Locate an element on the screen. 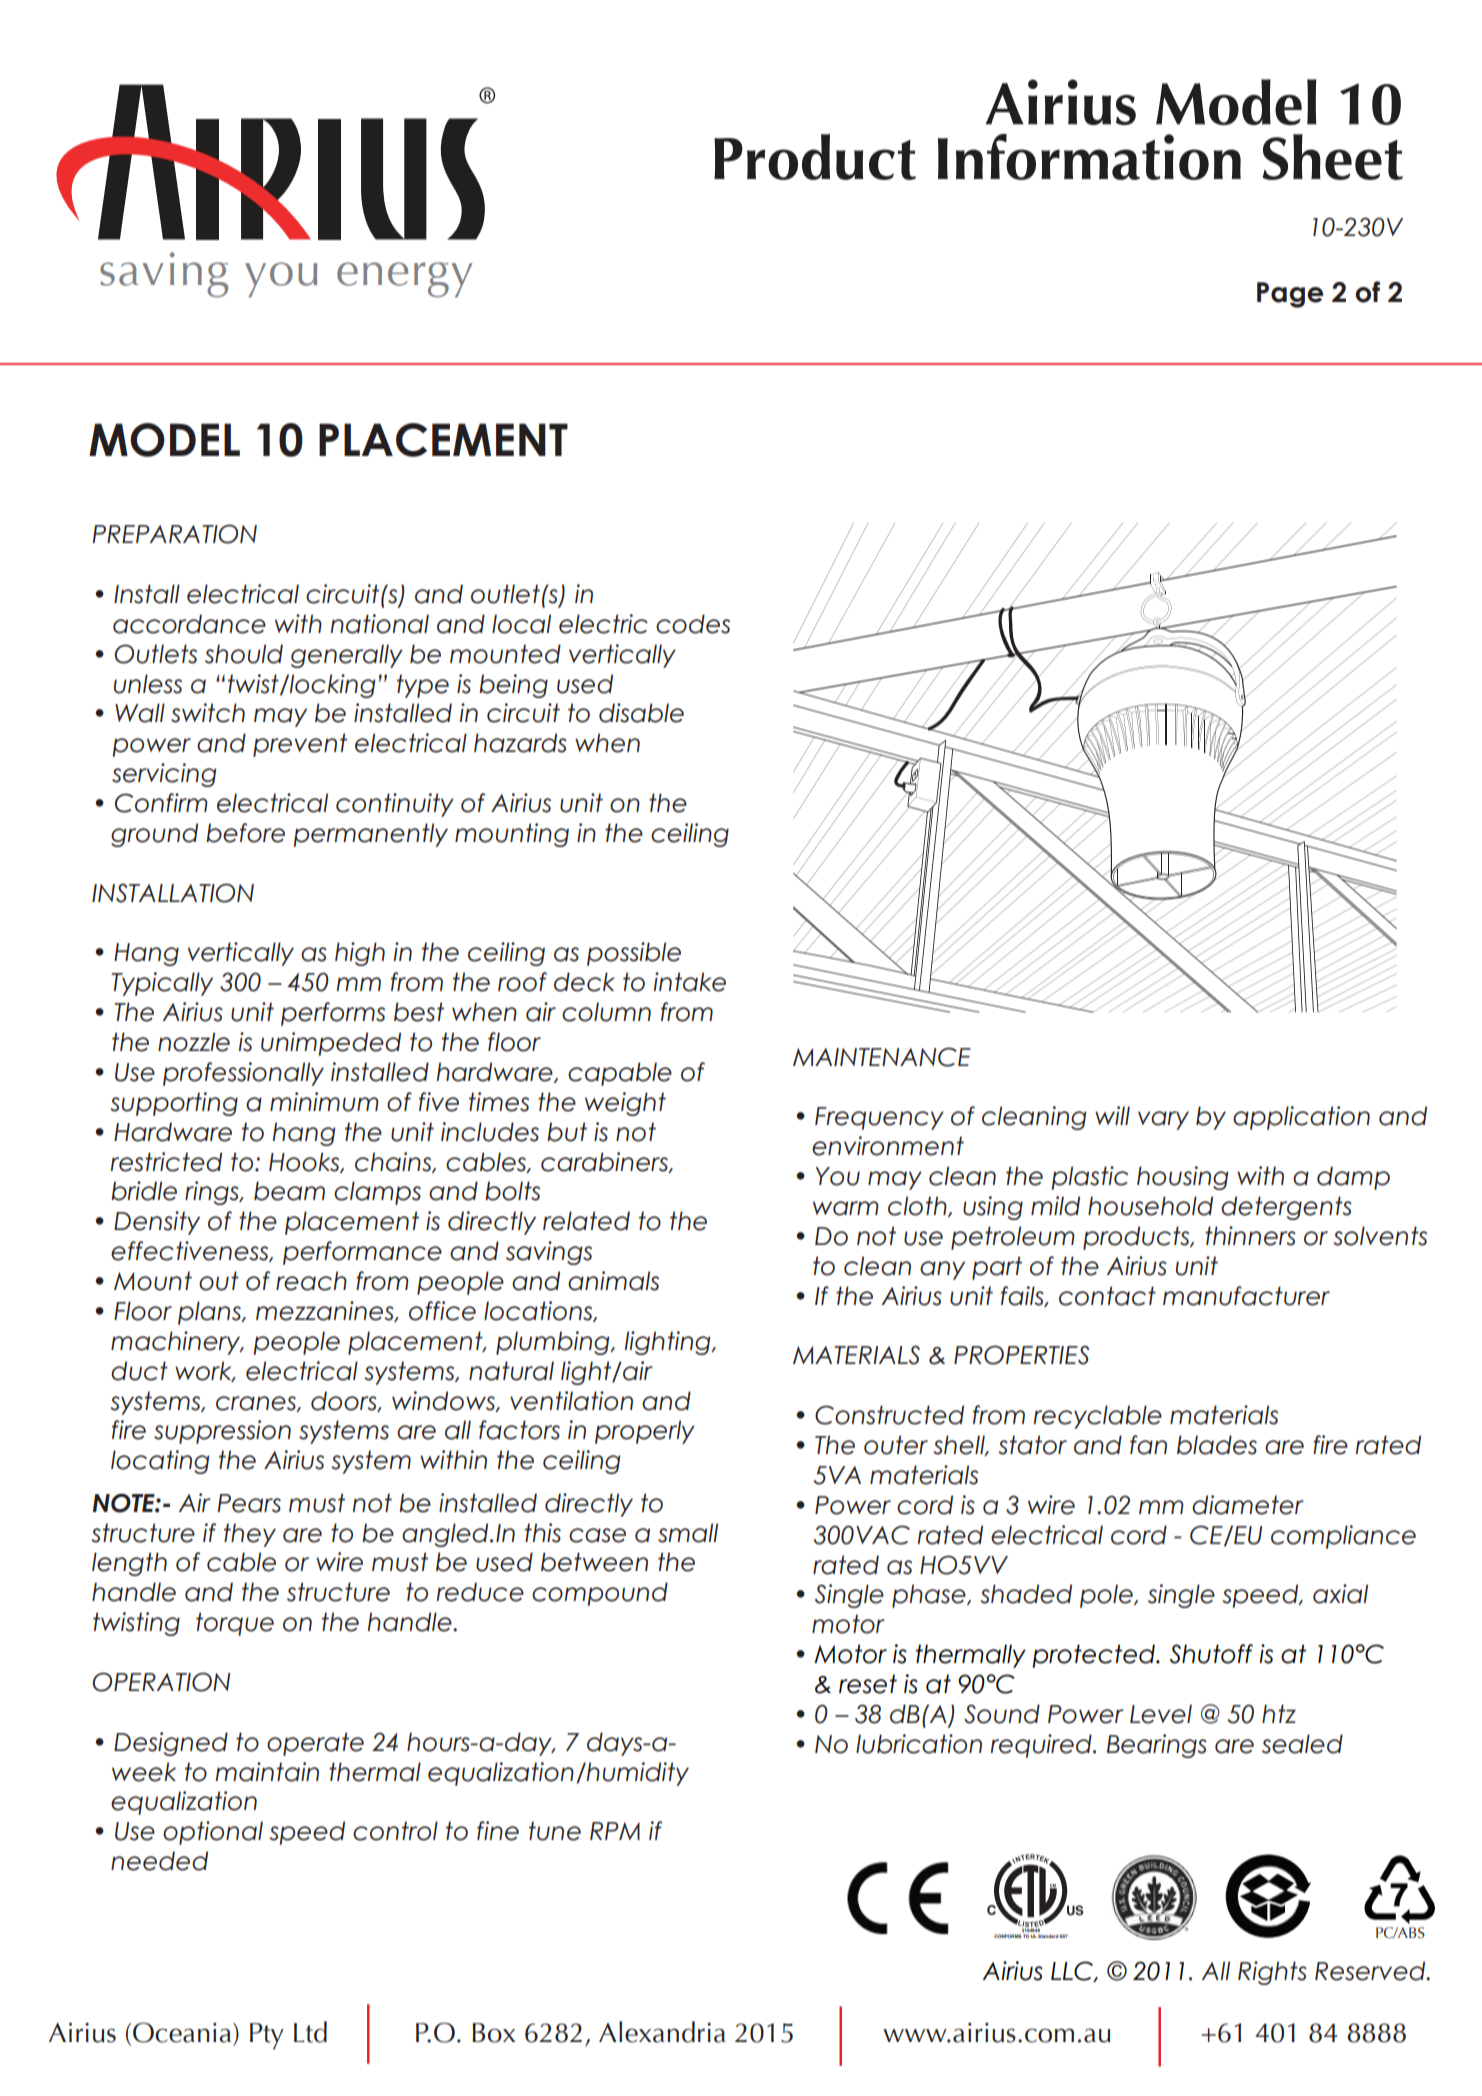 This screenshot has height=2096, width=1482. they is located at coordinates (250, 1535).
